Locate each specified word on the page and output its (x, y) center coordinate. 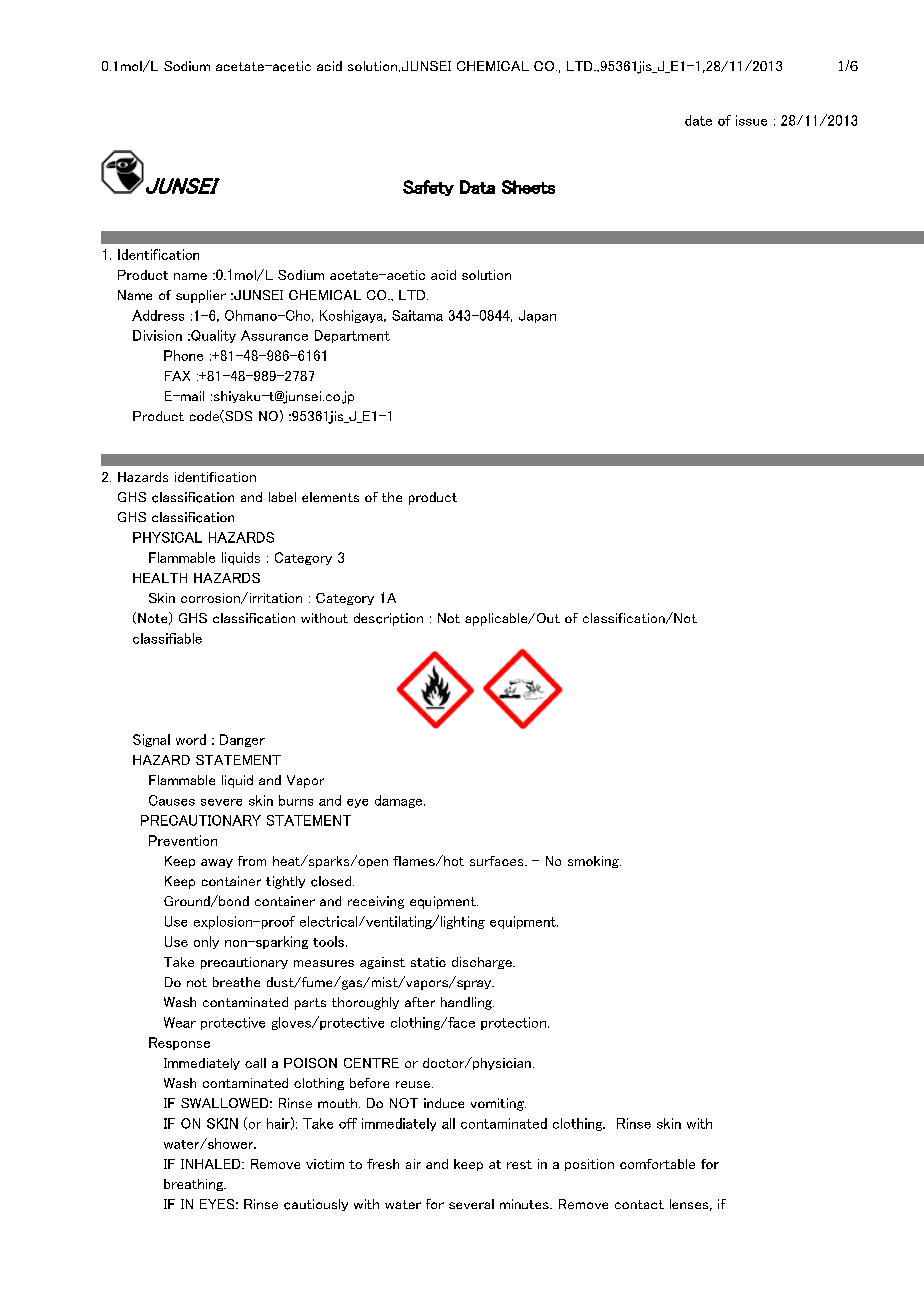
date (698, 120)
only (206, 942)
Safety (428, 188)
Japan (537, 316)
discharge (483, 963)
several (471, 1204)
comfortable (657, 1164)
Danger (242, 740)
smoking (594, 862)
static (428, 962)
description (388, 619)
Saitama (417, 315)
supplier (201, 296)
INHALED (212, 1164)
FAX (177, 376)
